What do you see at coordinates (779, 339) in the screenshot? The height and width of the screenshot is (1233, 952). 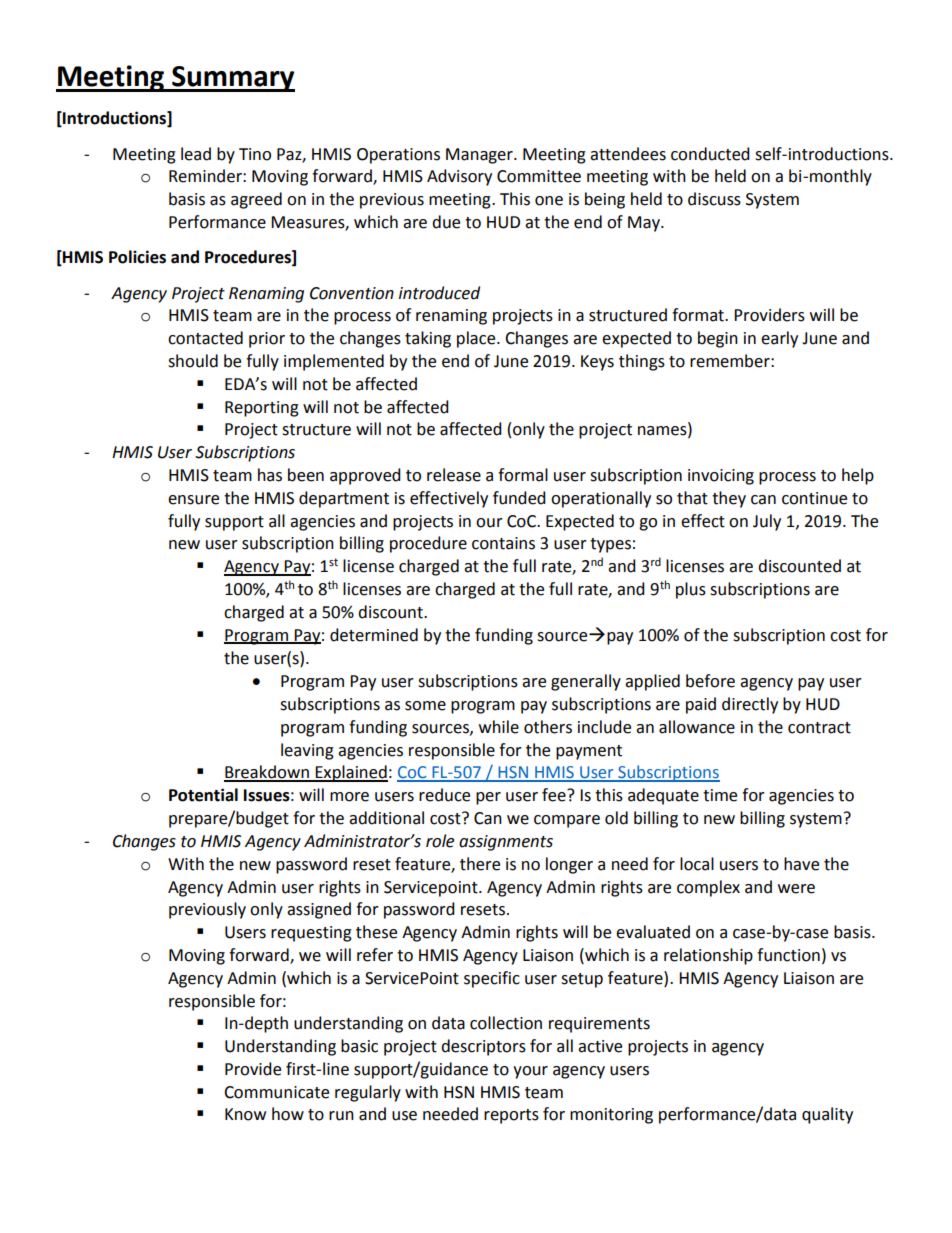 I see `early` at bounding box center [779, 339].
